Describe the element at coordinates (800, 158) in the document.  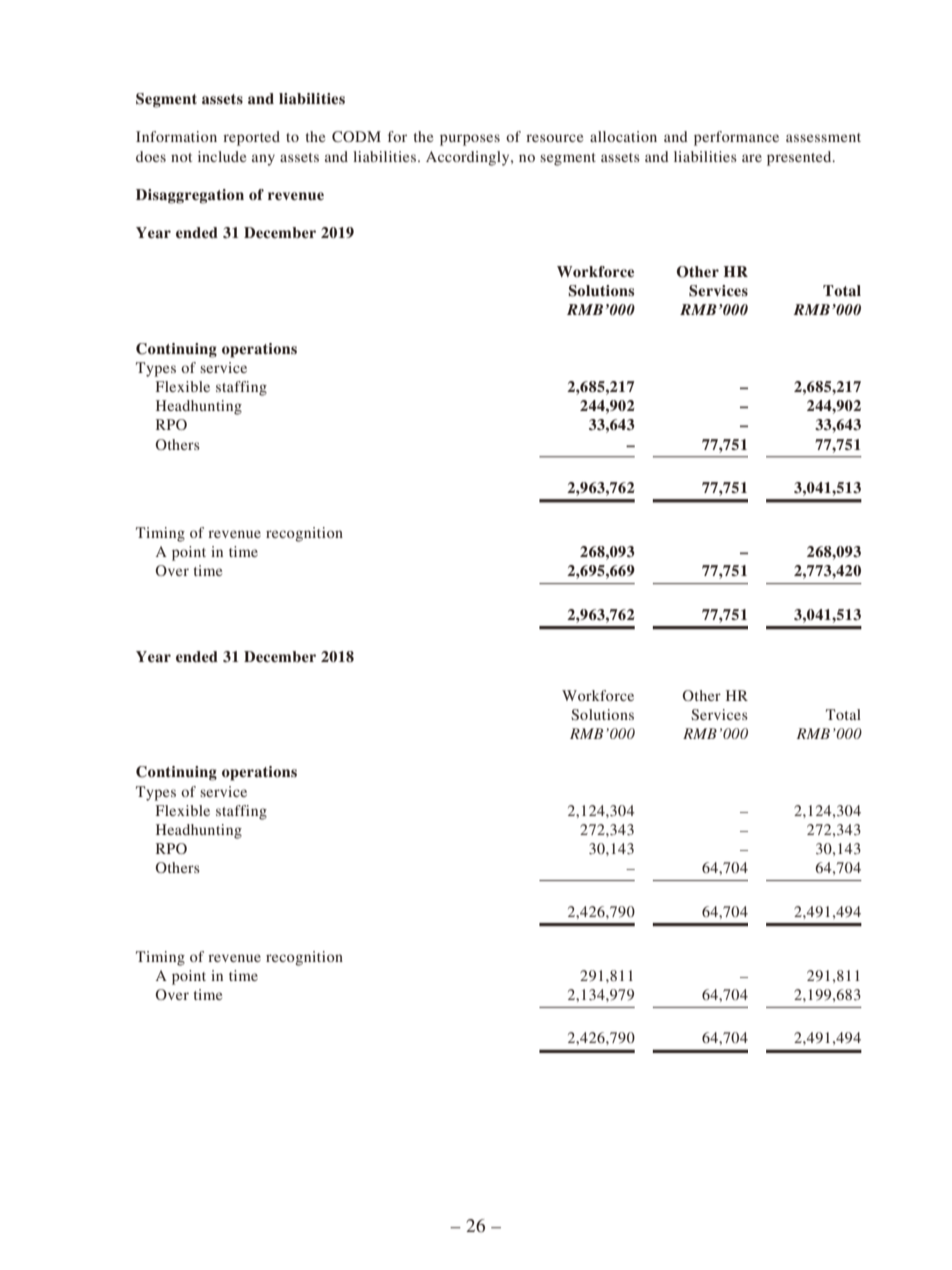
I see `presented` at that location.
